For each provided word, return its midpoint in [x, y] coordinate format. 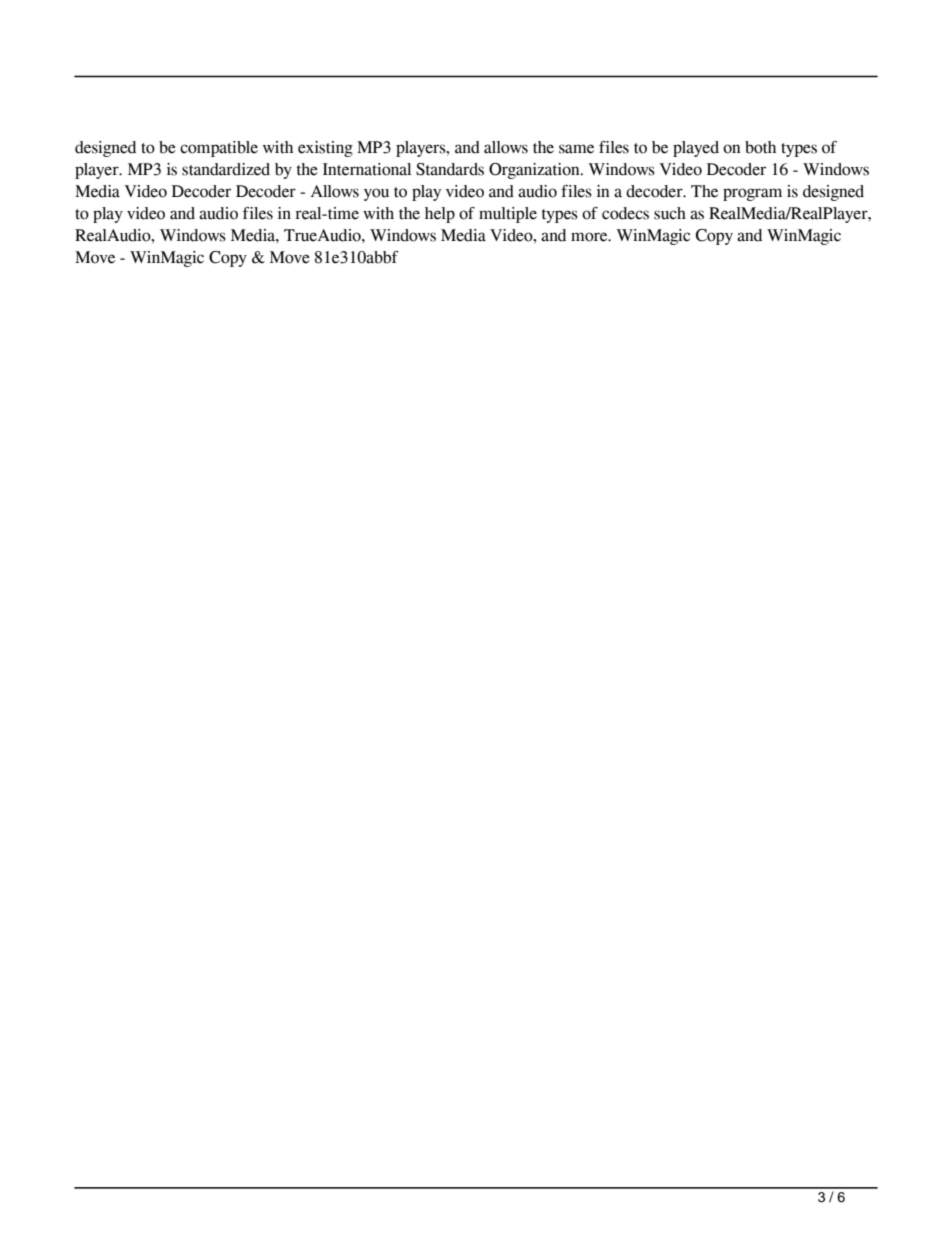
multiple [508, 215]
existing [325, 149]
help [440, 215]
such [670, 213]
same [576, 149]
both [760, 147]
